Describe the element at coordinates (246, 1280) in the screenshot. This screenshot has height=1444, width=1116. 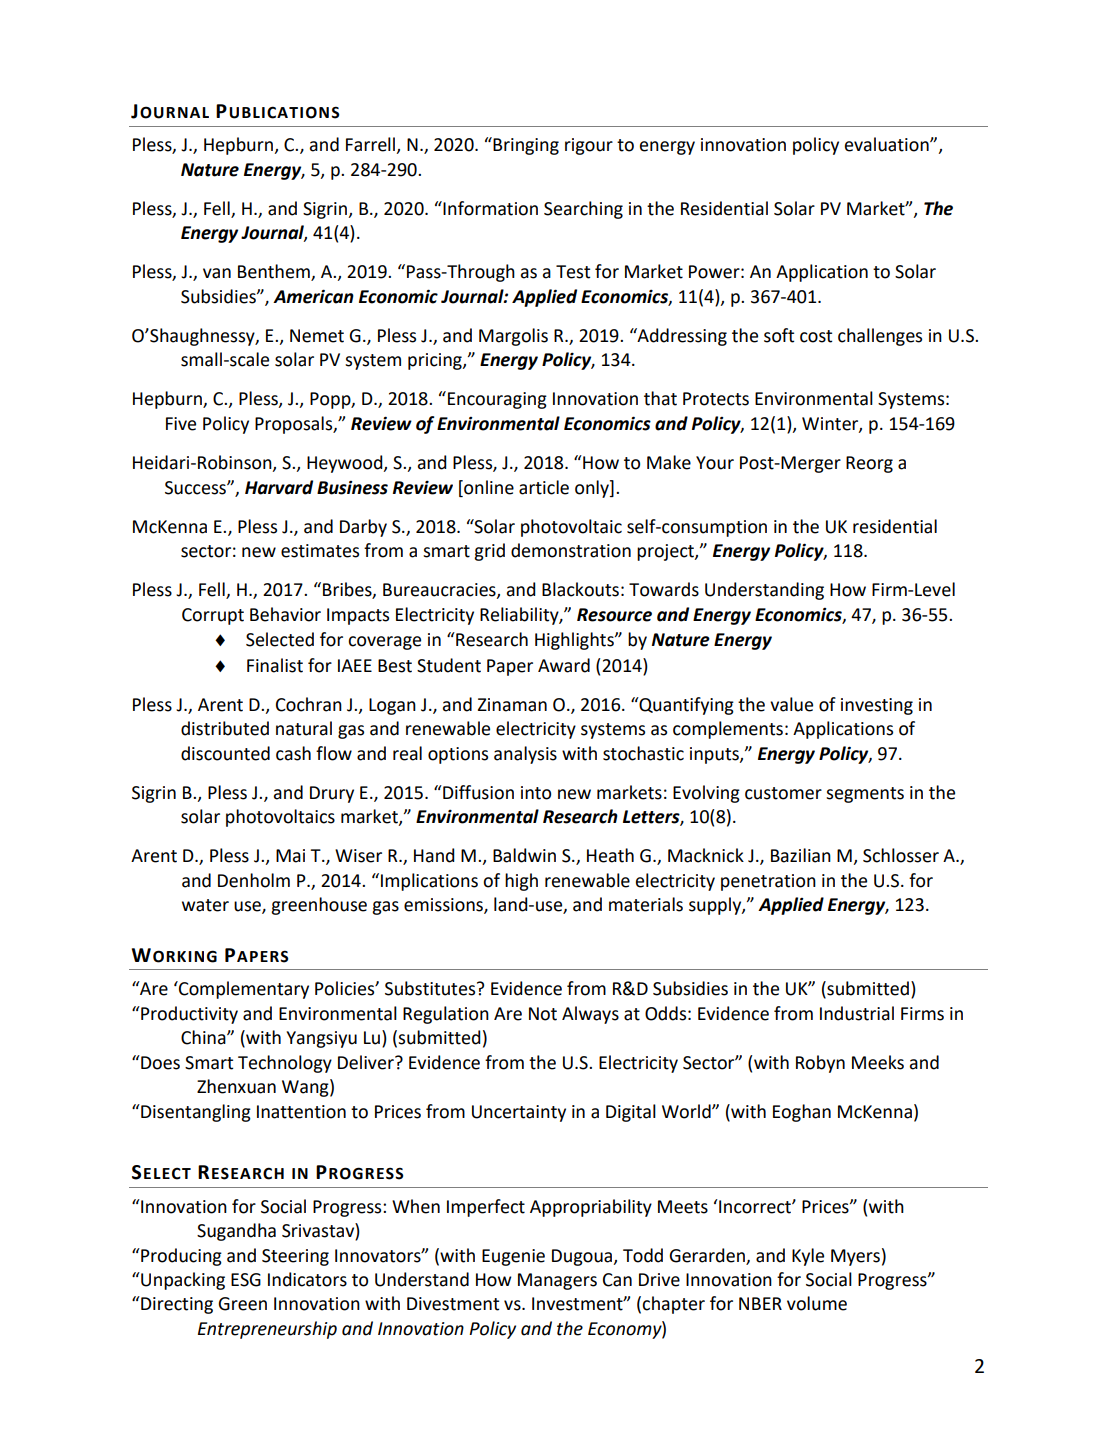
I see `ESG` at that location.
